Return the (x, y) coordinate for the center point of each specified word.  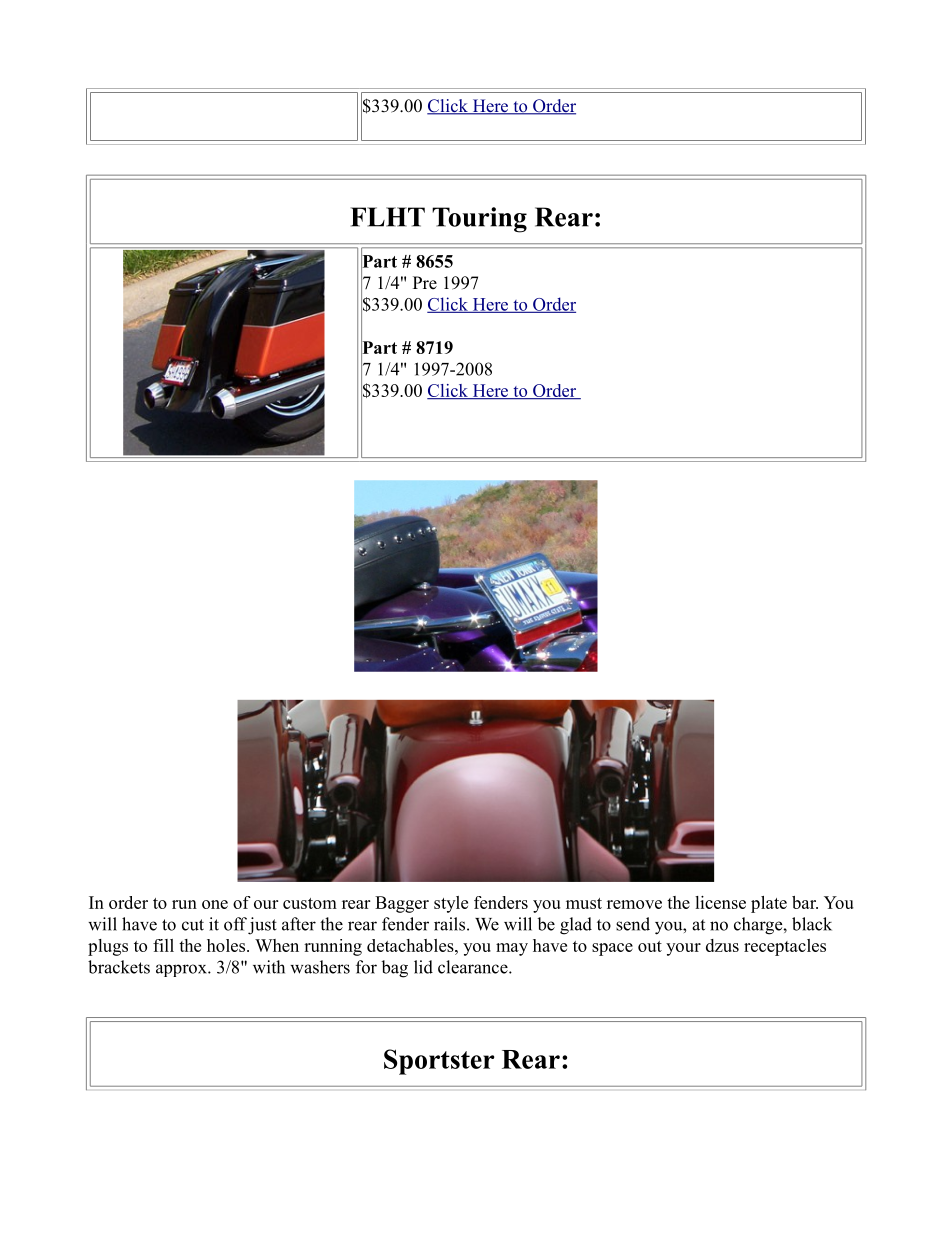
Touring (479, 220)
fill (163, 945)
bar (805, 902)
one (215, 904)
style (451, 904)
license (720, 902)
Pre (425, 283)
